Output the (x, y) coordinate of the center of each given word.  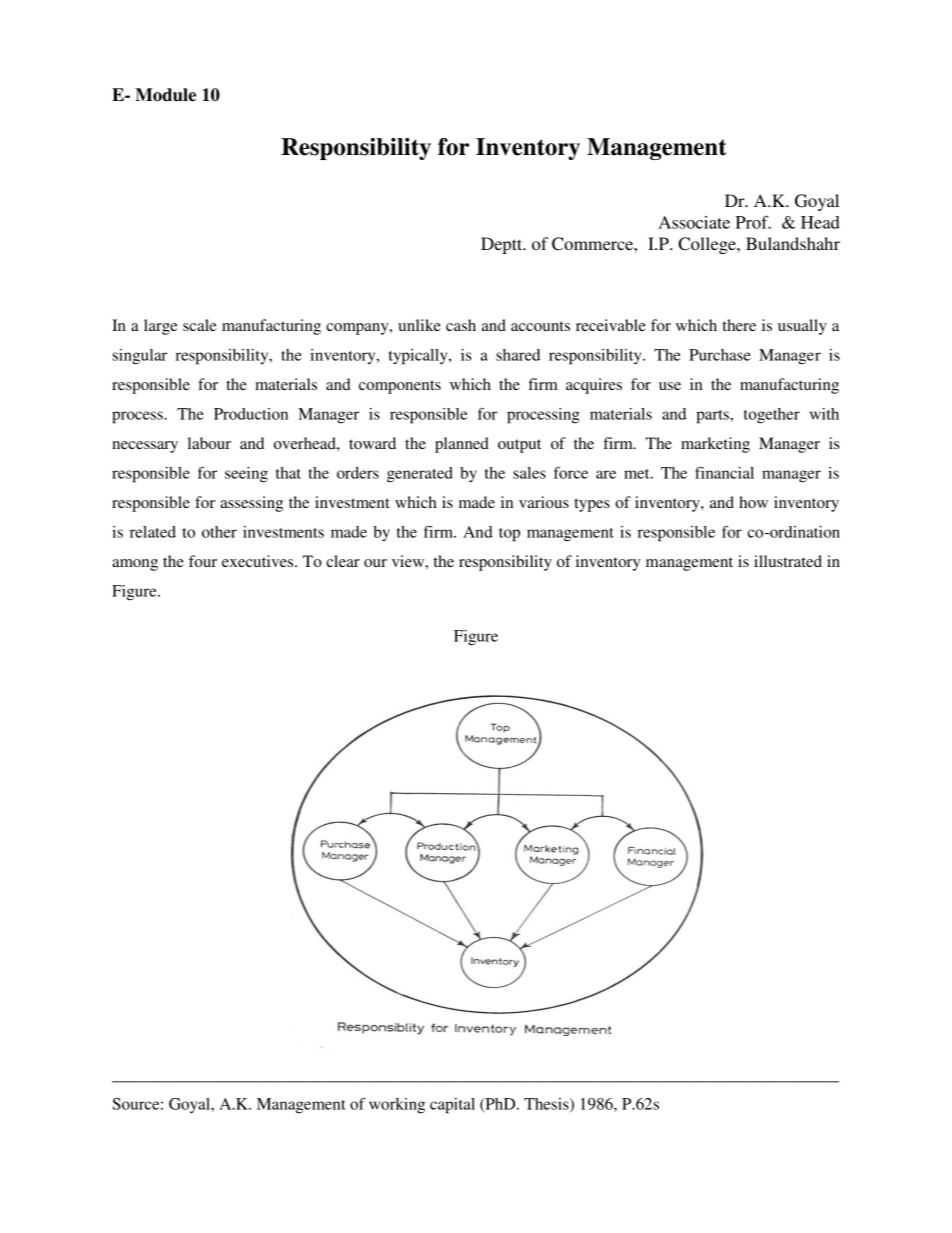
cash (461, 325)
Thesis (547, 1105)
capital (452, 1106)
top (509, 535)
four (203, 561)
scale (200, 325)
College (708, 245)
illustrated (788, 561)
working (397, 1106)
